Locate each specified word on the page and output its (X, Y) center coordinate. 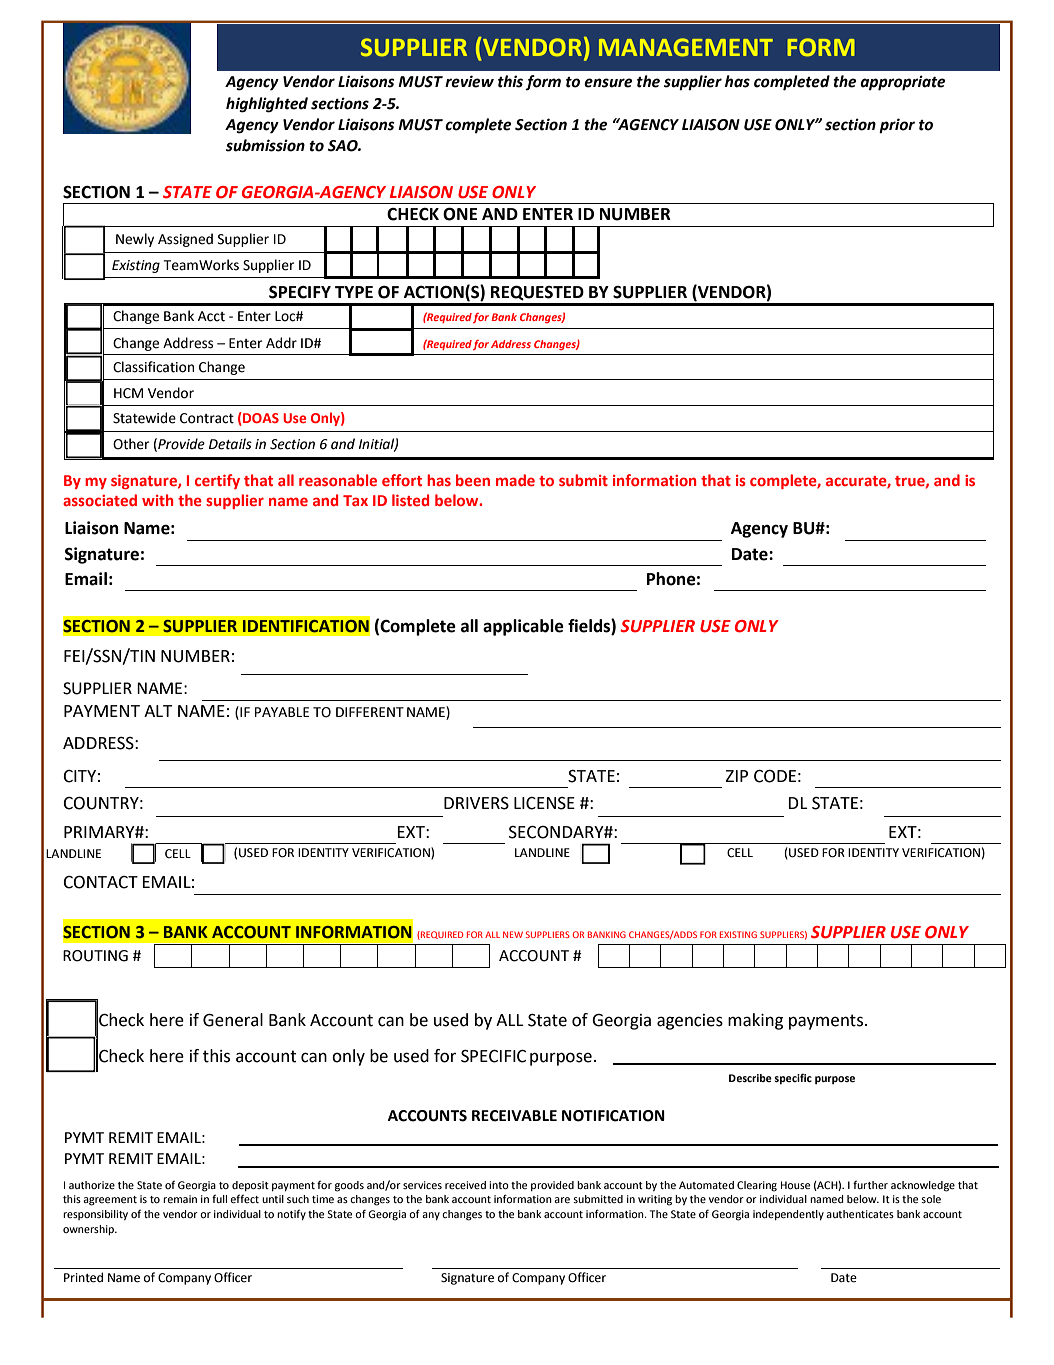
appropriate (902, 83)
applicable (523, 627)
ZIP (736, 776)
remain (180, 1199)
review (469, 81)
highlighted (267, 105)
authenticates (860, 1214)
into (499, 1185)
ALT (158, 711)
